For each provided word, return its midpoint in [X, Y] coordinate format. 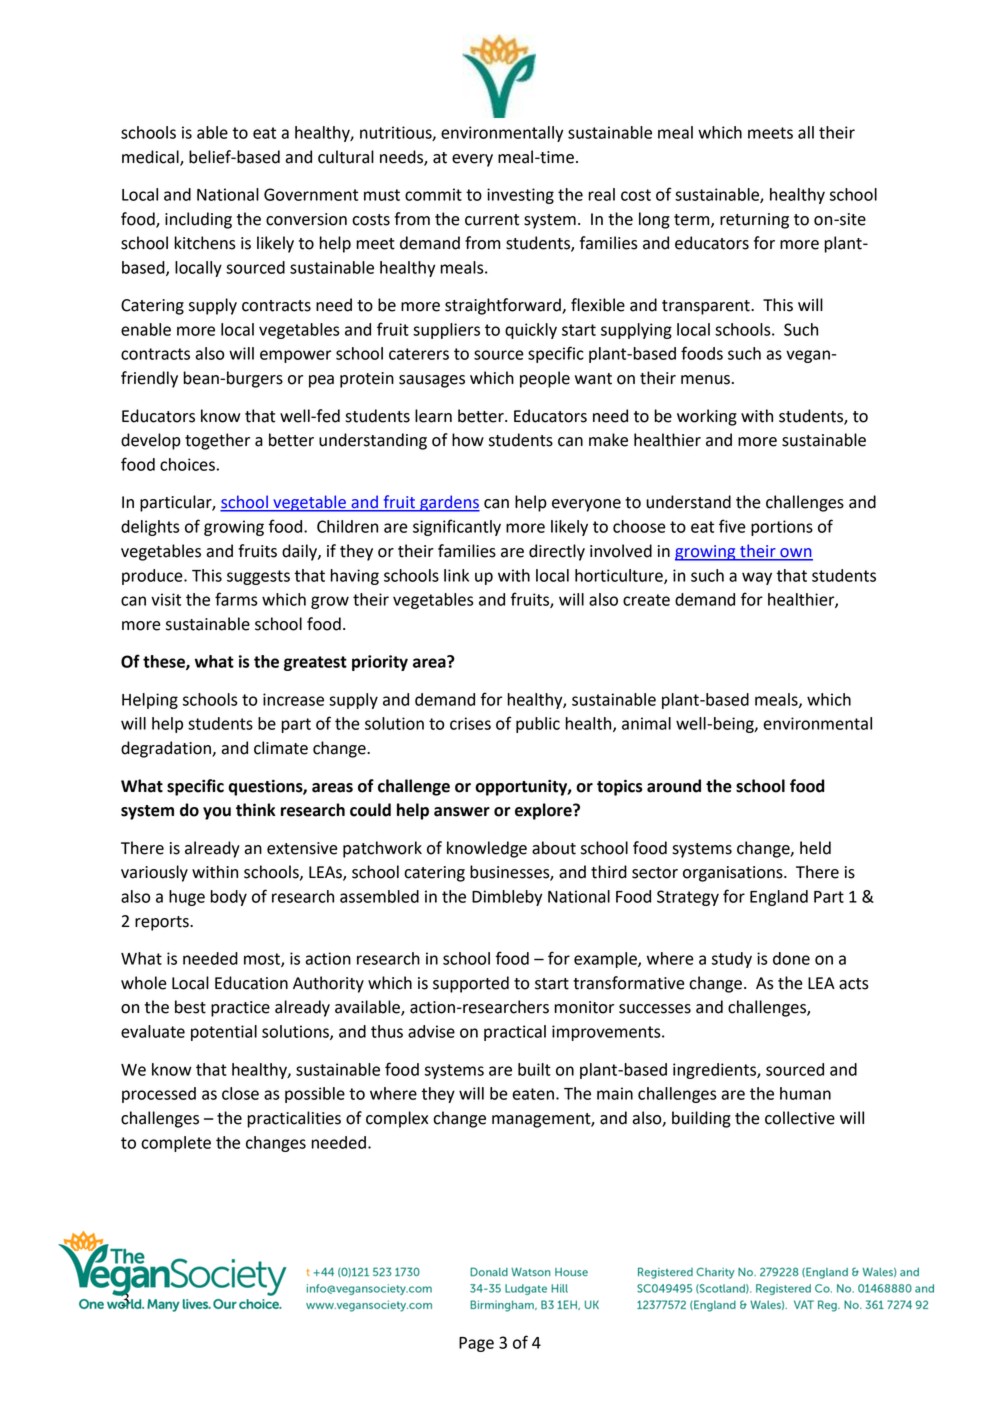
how [468, 440]
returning [754, 221]
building [701, 1119]
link [456, 575]
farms [236, 599]
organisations [734, 874]
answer [462, 812]
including [198, 220]
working [707, 417]
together [217, 441]
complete [176, 1144]
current [492, 220]
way [757, 578]
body [228, 898]
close [240, 1093]
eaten [533, 1094]
